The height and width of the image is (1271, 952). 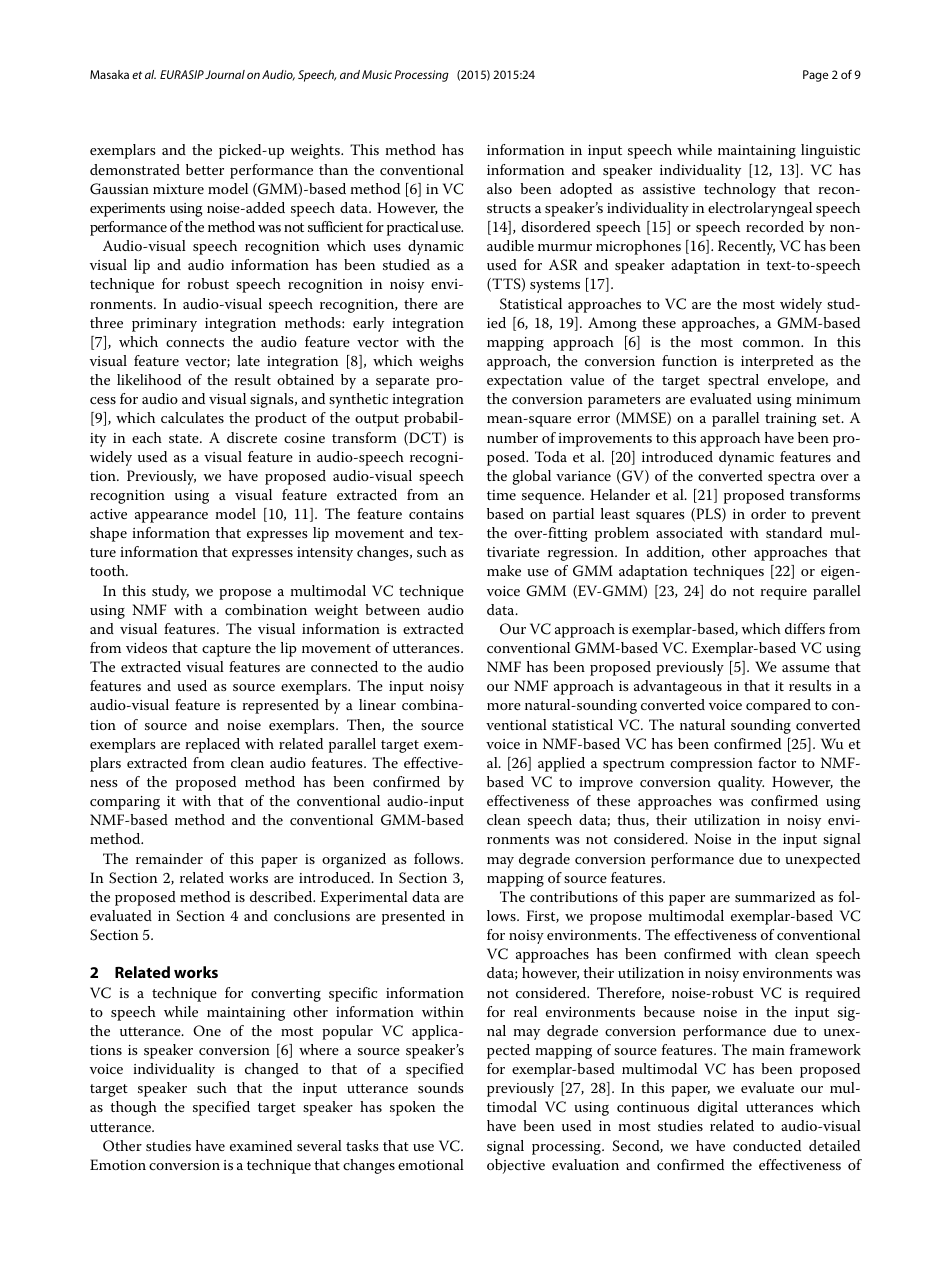 What do you see at coordinates (261, 1145) in the image?
I see `examined` at bounding box center [261, 1145].
